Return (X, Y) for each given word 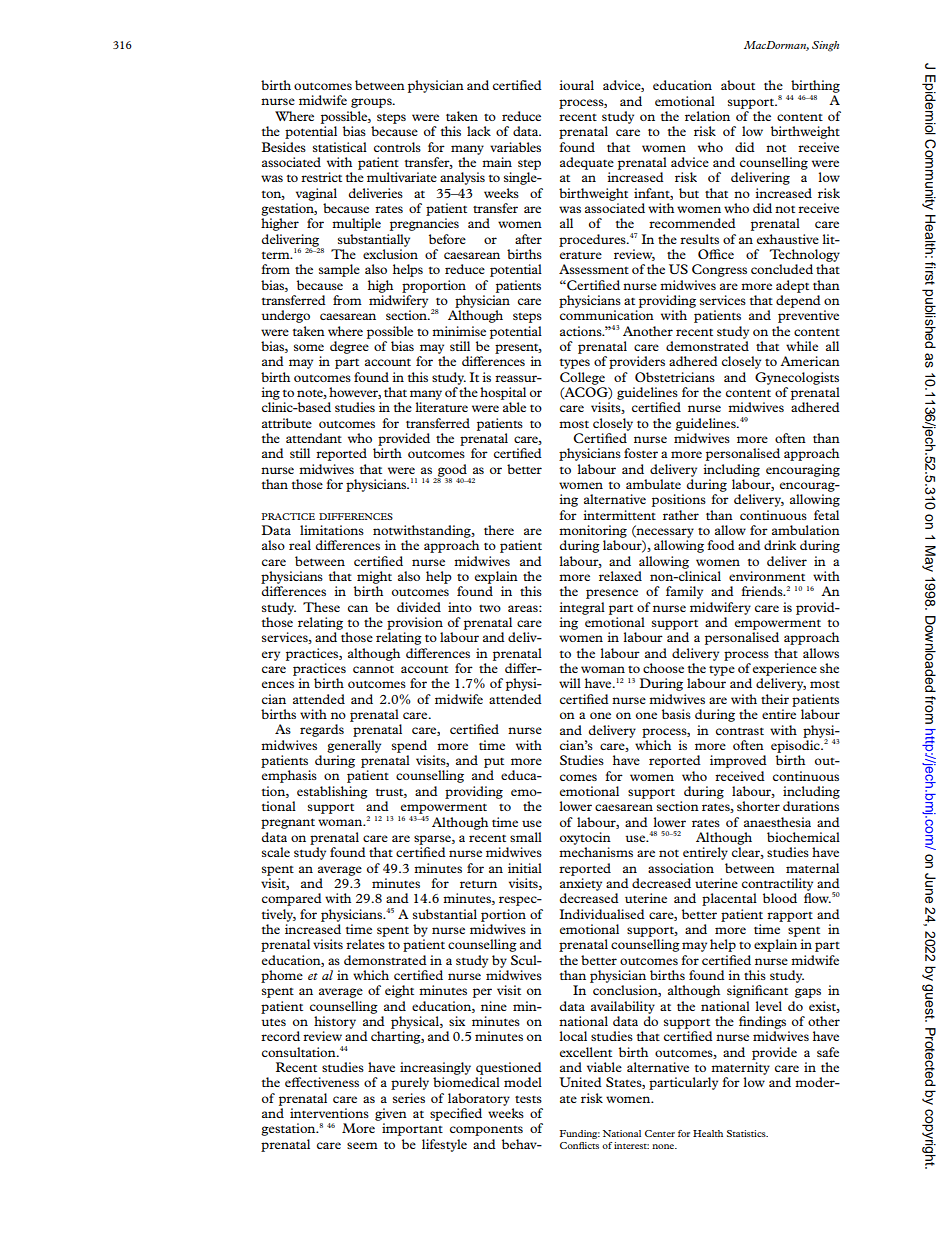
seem (362, 1145)
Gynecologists (797, 378)
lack (479, 131)
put (494, 763)
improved (738, 761)
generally (354, 746)
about (738, 85)
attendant (314, 438)
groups (372, 103)
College (582, 378)
